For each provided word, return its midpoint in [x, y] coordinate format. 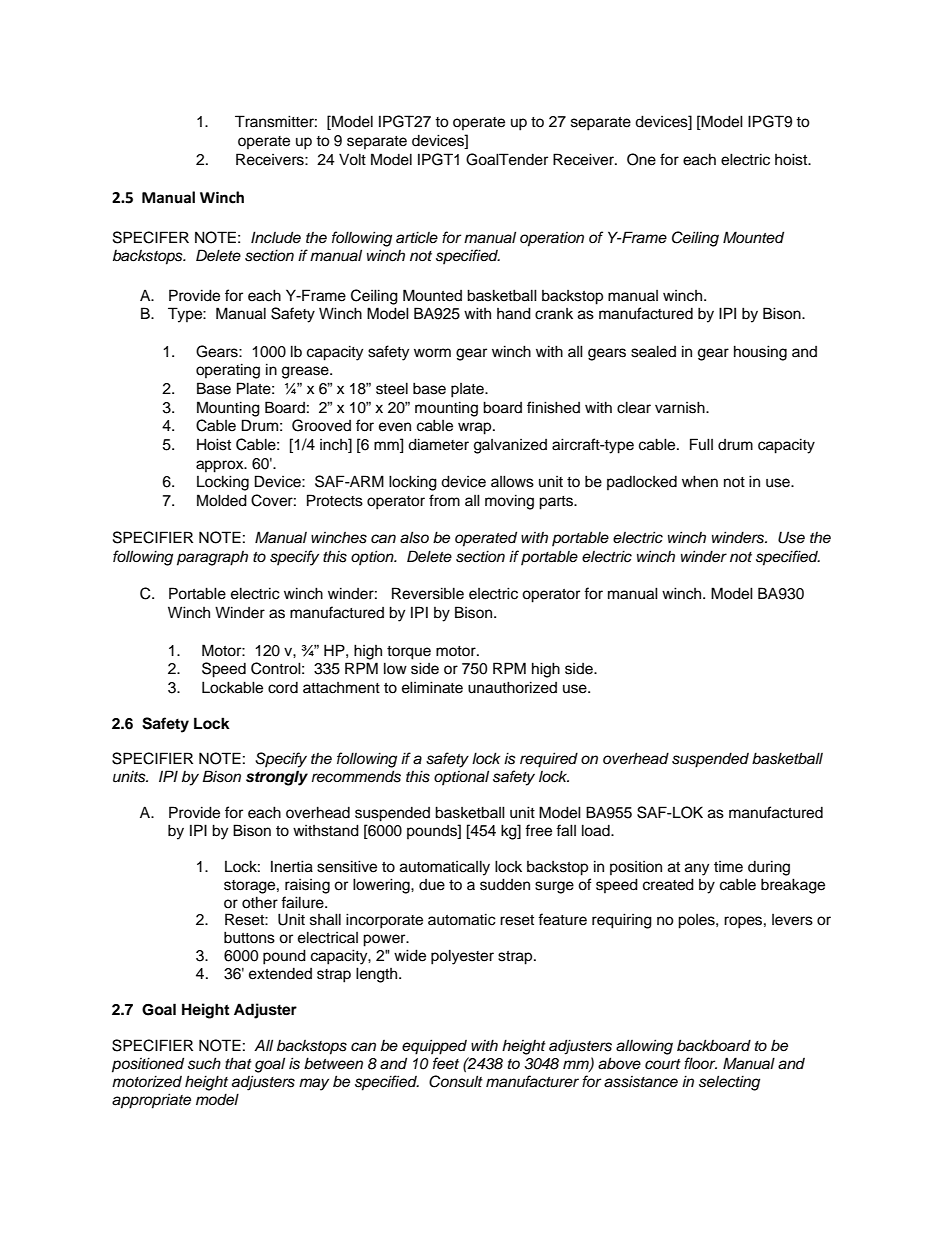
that [238, 1063]
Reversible [428, 593]
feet [446, 1063]
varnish [681, 407]
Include [276, 237]
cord [283, 688]
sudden [505, 884]
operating [228, 371]
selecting [729, 1083]
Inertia [292, 866]
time [728, 867]
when [700, 481]
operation [552, 239]
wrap [476, 428]
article [417, 237]
